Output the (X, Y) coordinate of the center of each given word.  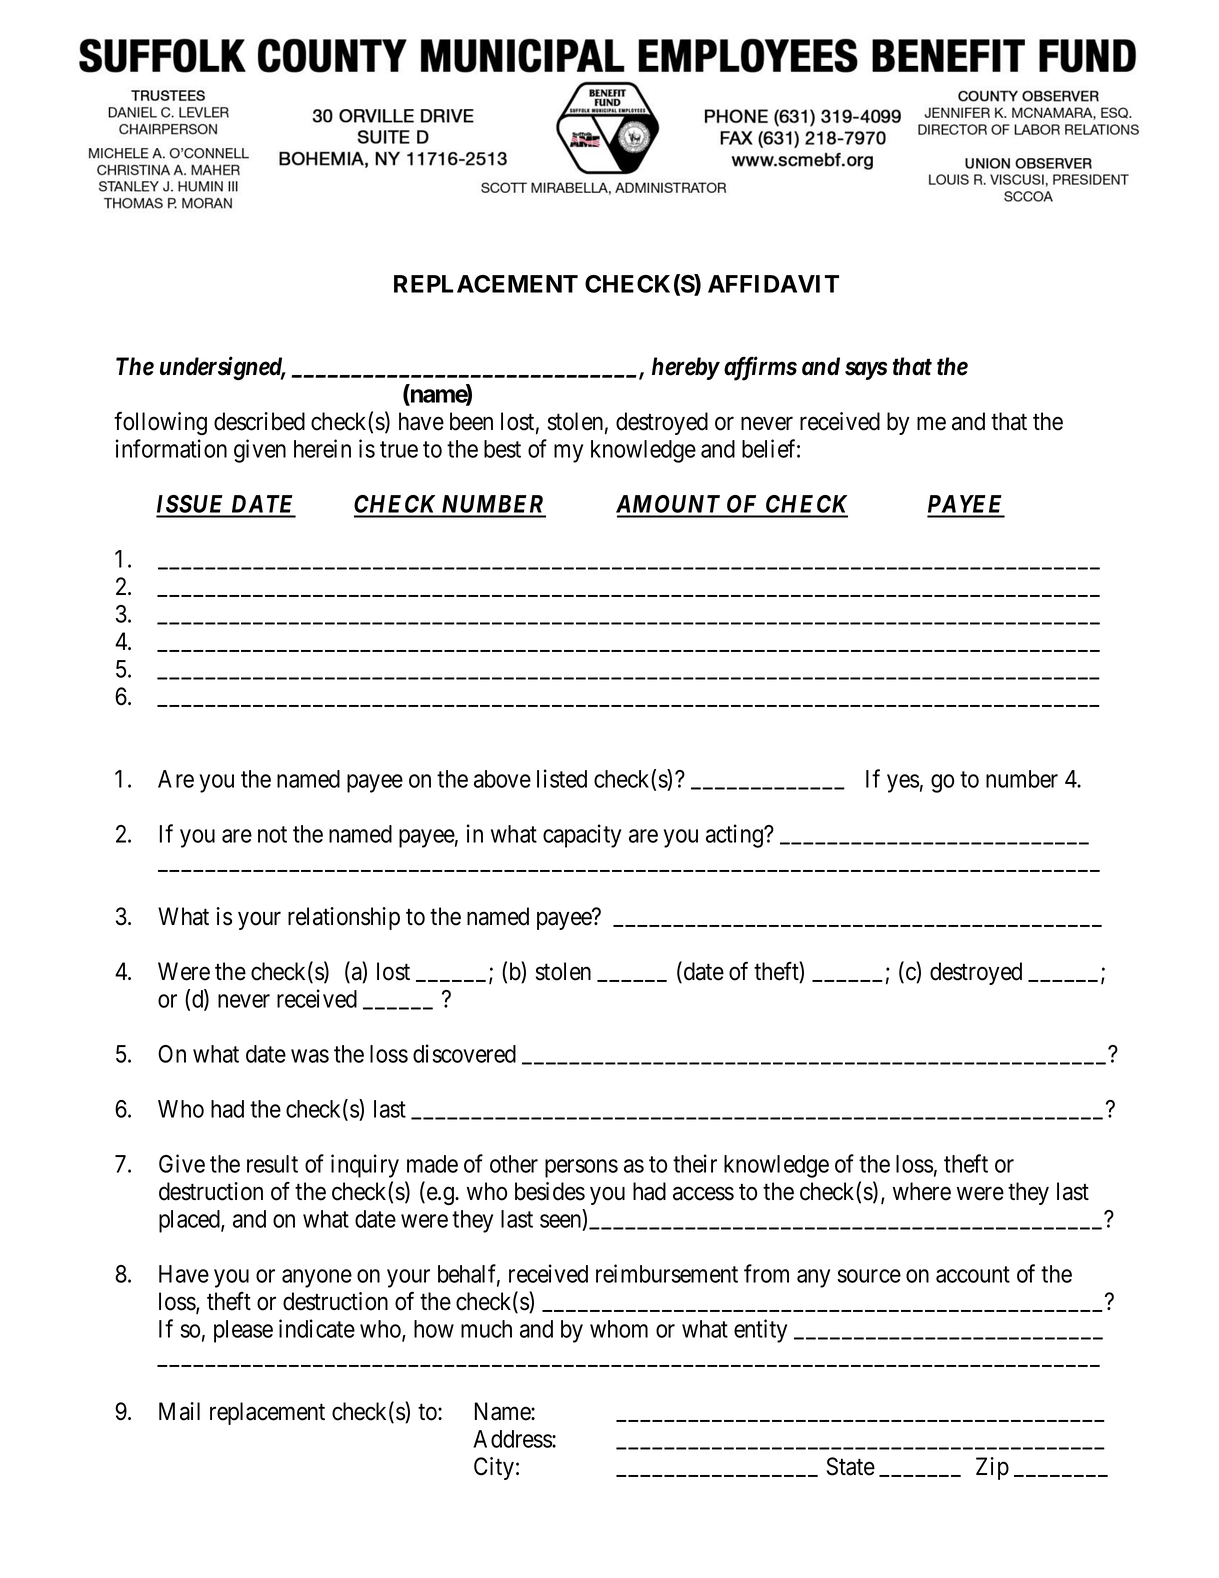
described (259, 421)
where (922, 1191)
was (310, 1056)
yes (903, 783)
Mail (179, 1411)
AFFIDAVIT (773, 284)
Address (513, 1439)
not (272, 834)
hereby (685, 368)
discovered (464, 1053)
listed (562, 778)
